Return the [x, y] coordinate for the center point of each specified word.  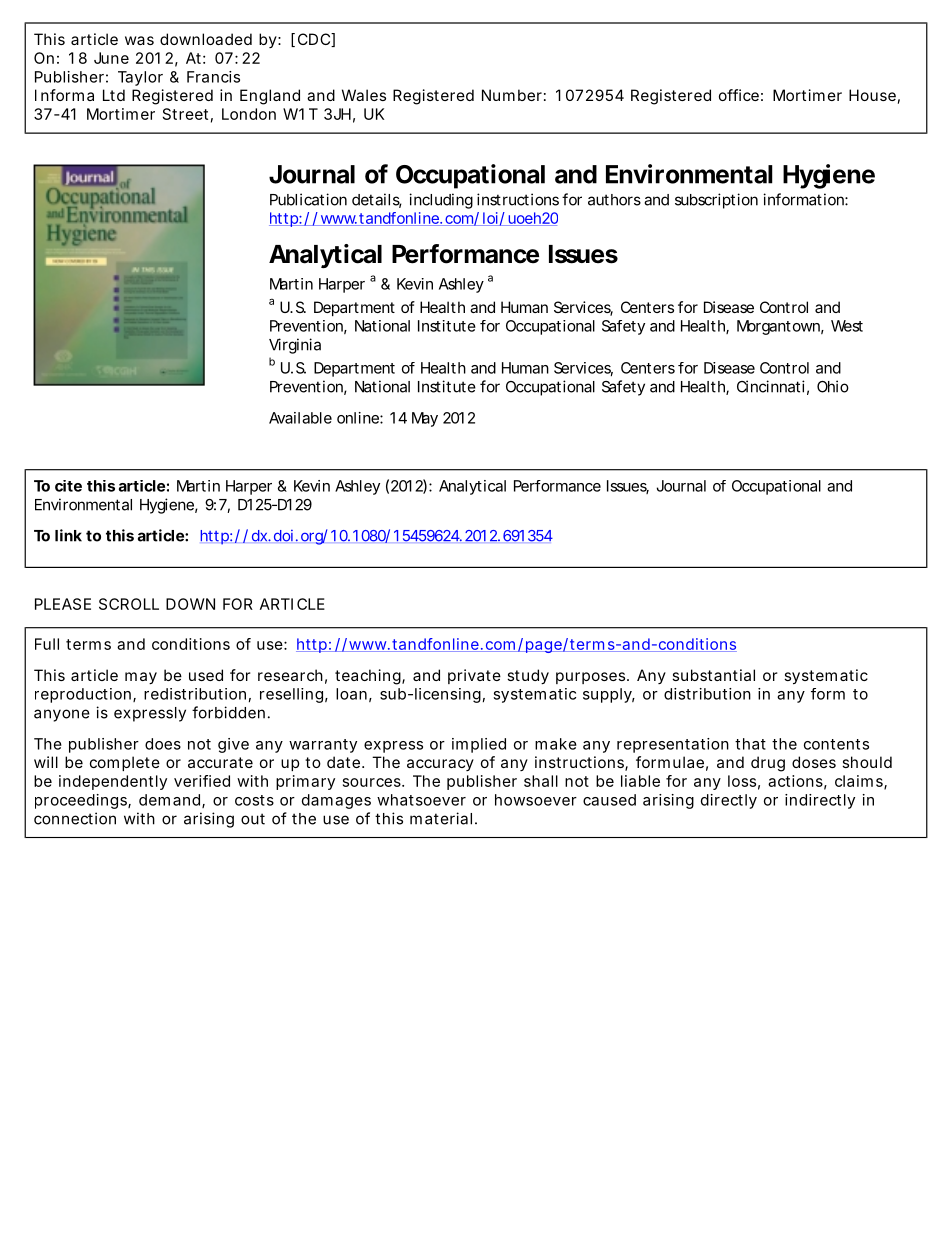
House [872, 95]
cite [68, 486]
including [441, 201]
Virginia [295, 346]
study [528, 677]
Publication [308, 199]
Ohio [833, 386]
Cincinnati [771, 386]
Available [300, 418]
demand [169, 800]
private [474, 676]
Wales [364, 95]
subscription [716, 201]
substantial [713, 675]
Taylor [140, 78]
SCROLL [129, 604]
